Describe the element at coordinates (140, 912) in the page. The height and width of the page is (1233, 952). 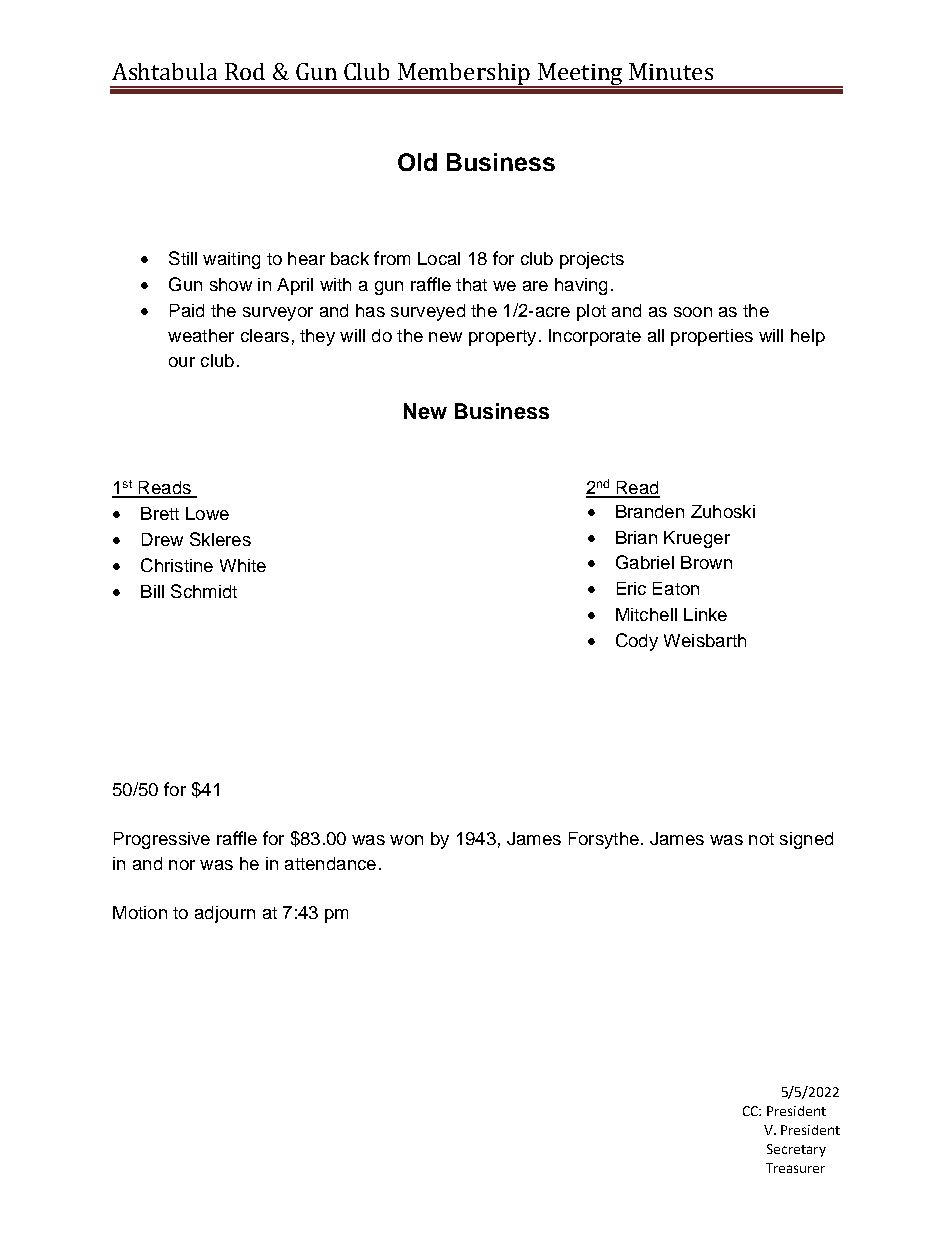
I see `Motion` at that location.
